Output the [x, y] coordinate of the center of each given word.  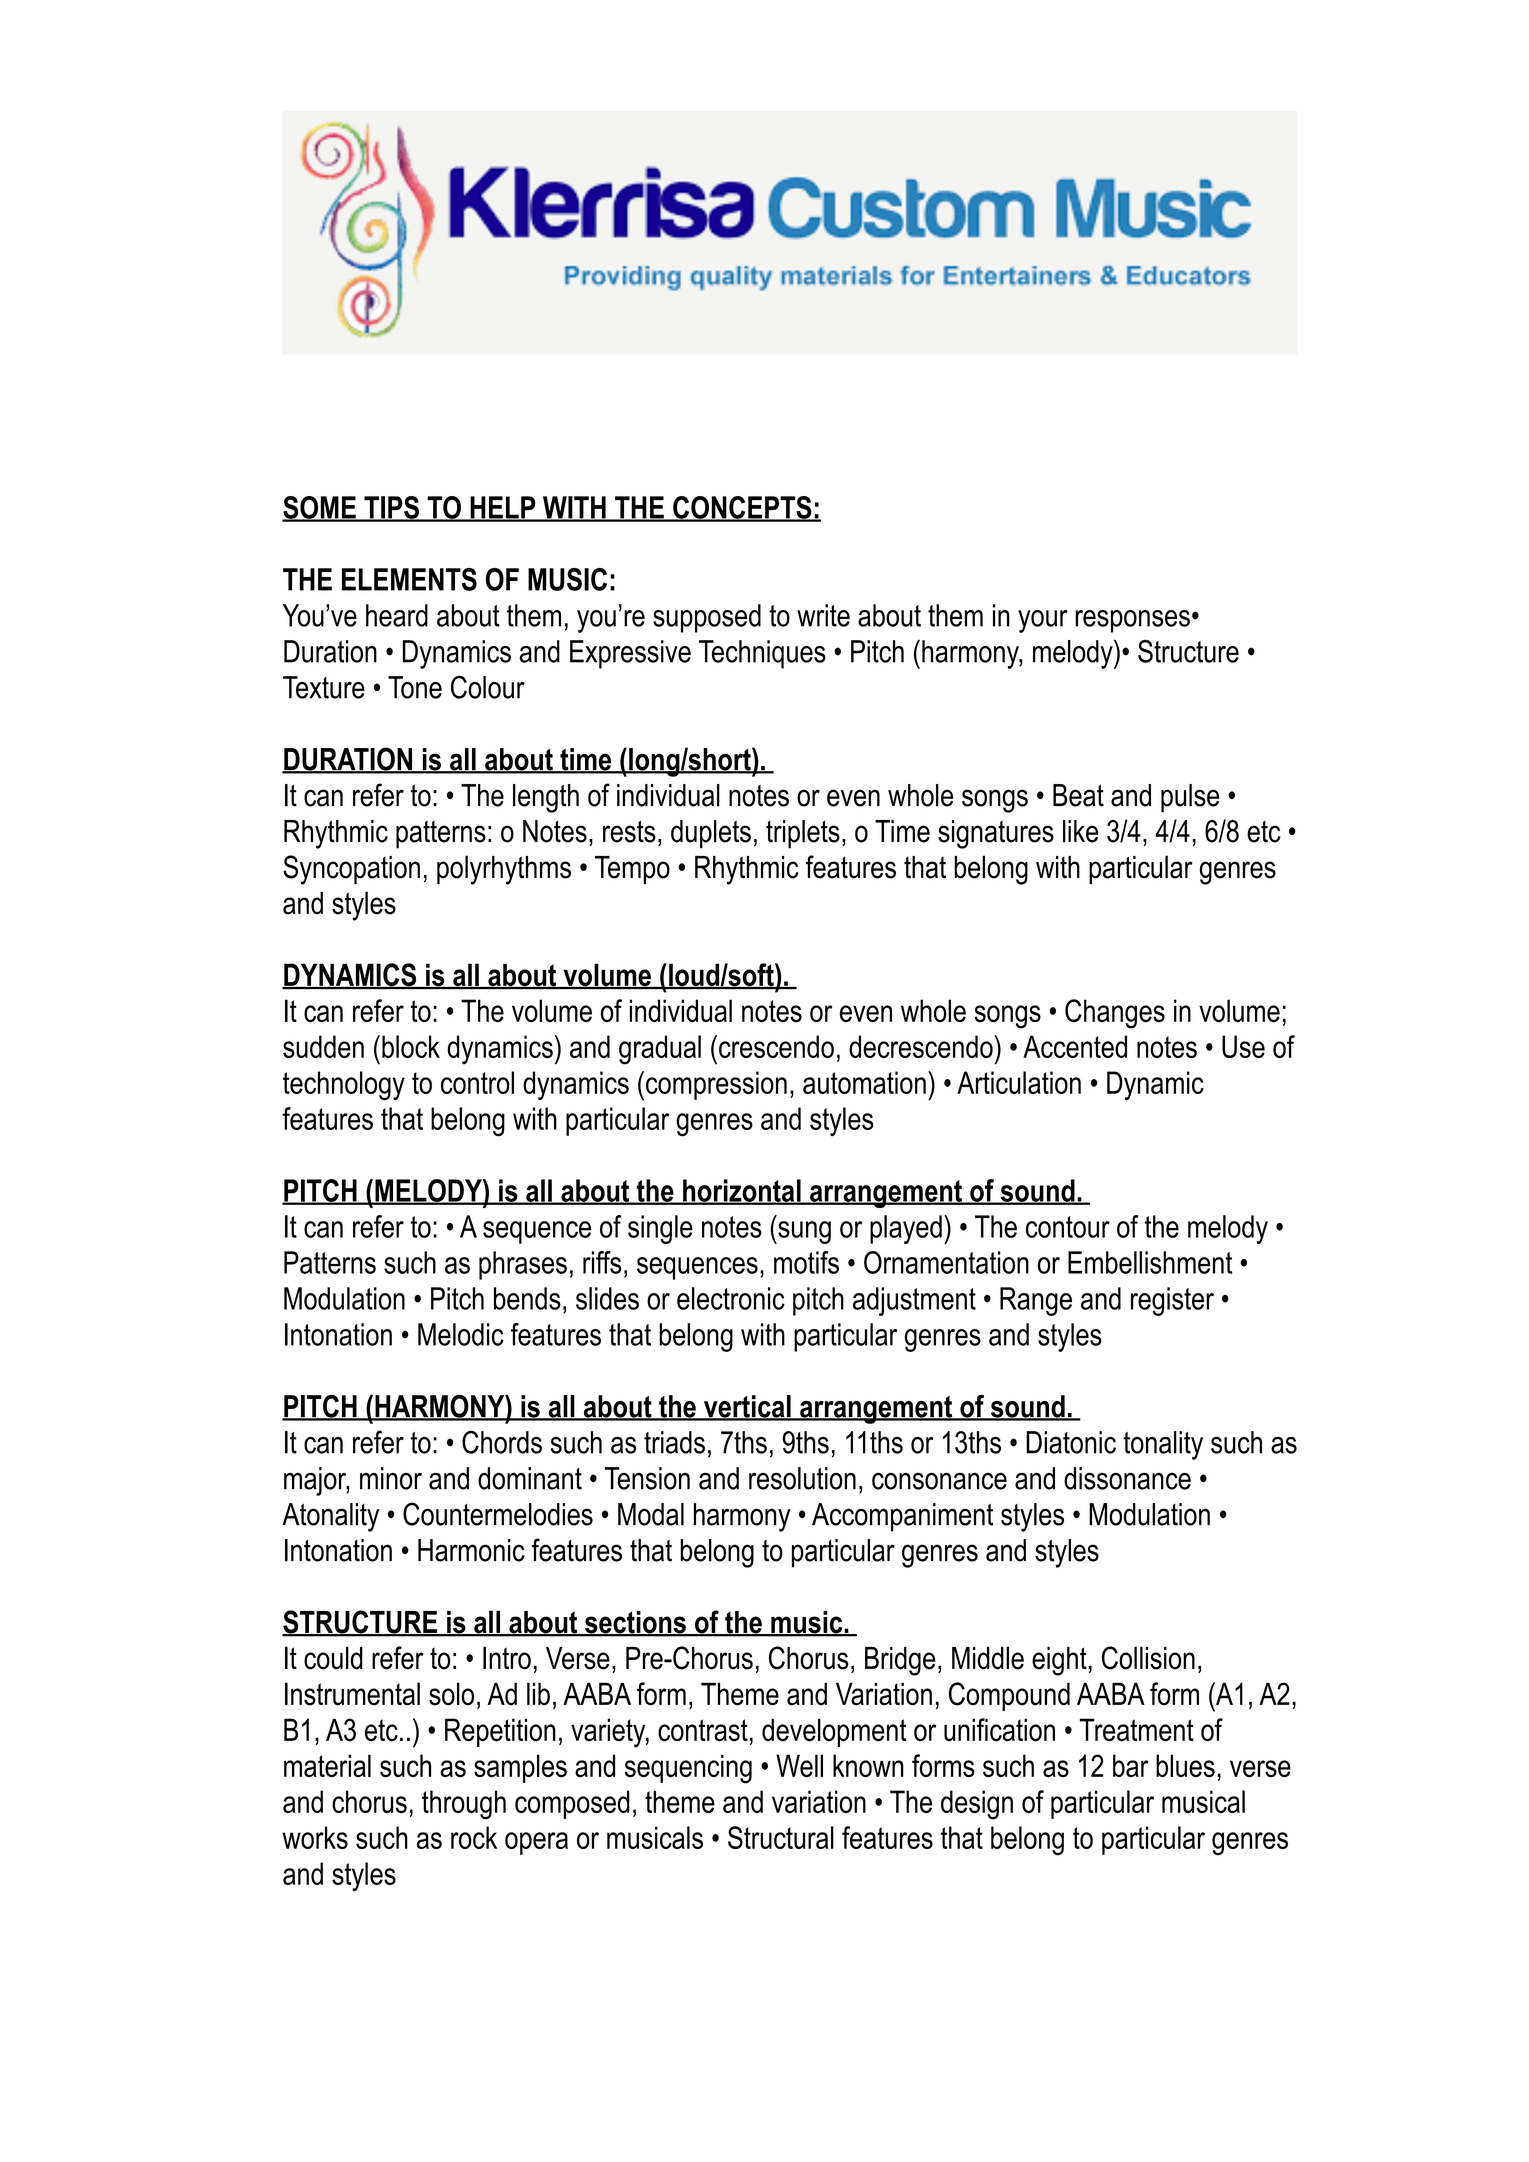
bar [1131, 1765]
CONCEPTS [742, 508]
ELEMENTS [409, 579]
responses [1132, 621]
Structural [781, 1837]
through [464, 1805]
